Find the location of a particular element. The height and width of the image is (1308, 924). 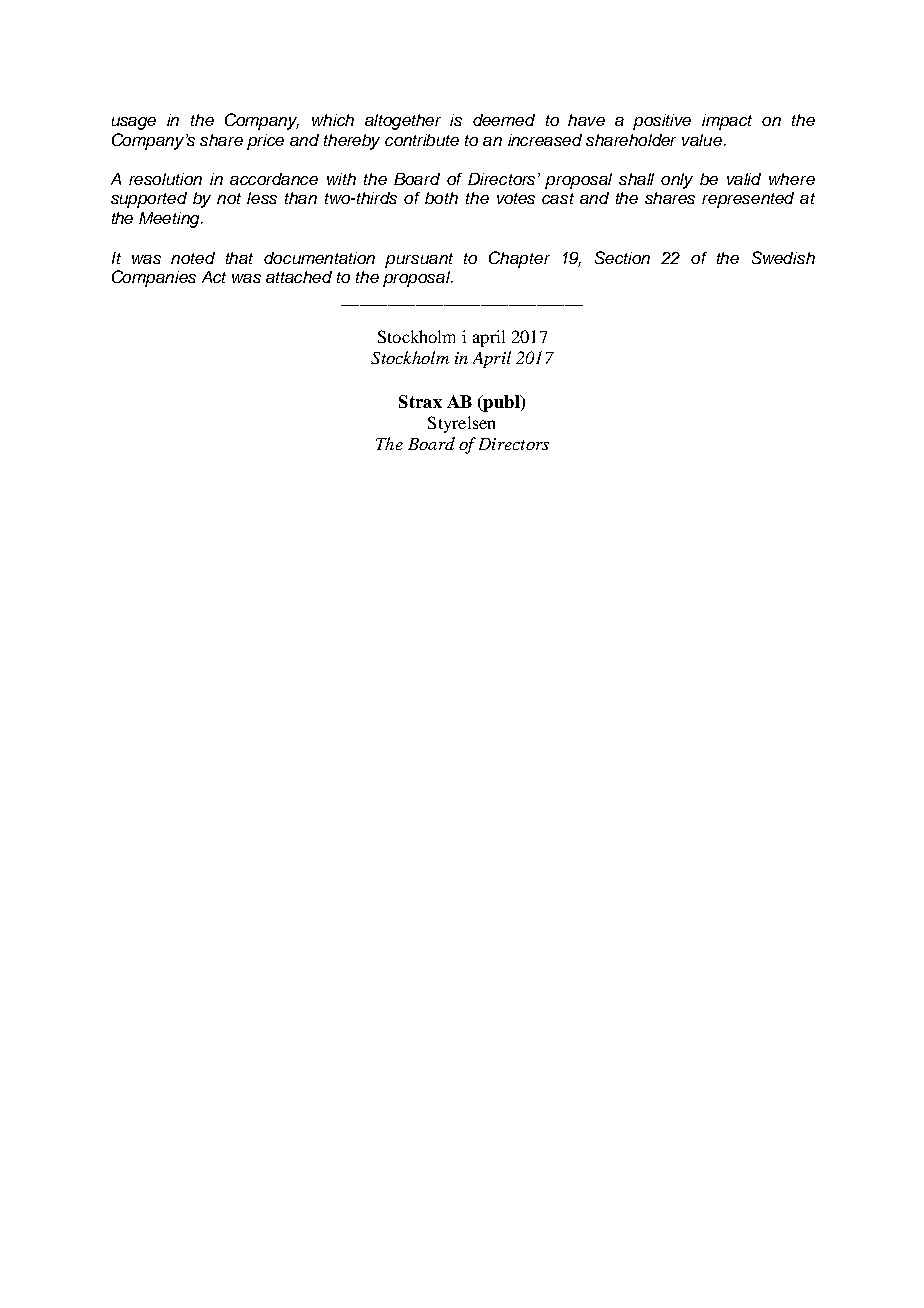

pursuant is located at coordinates (419, 260).
